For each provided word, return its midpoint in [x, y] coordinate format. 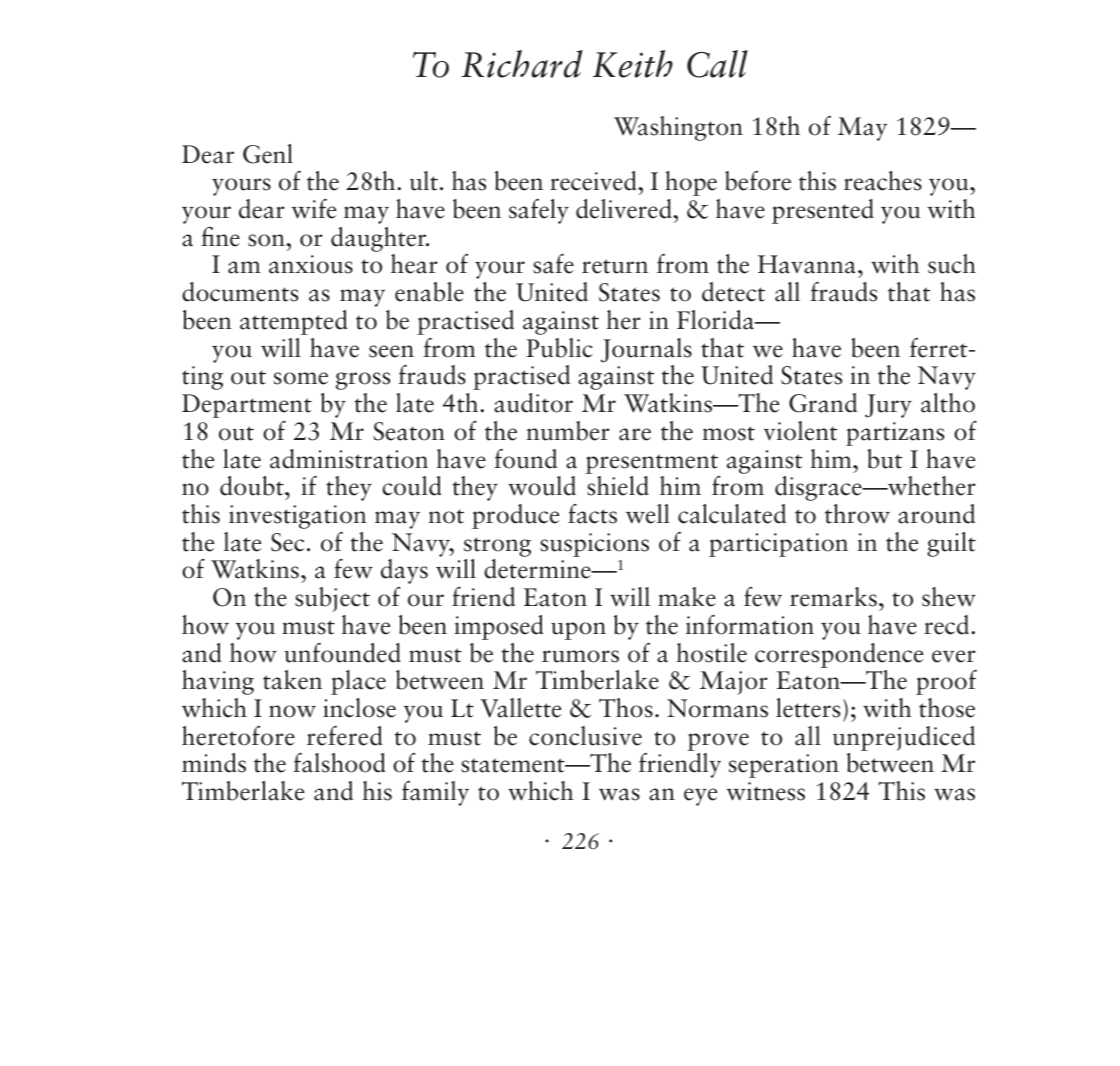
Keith [633, 64]
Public [559, 348]
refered [345, 736]
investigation [298, 517]
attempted [294, 322]
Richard [522, 64]
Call [717, 64]
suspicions [594, 545]
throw [857, 514]
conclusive [585, 736]
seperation [784, 766]
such [952, 264]
